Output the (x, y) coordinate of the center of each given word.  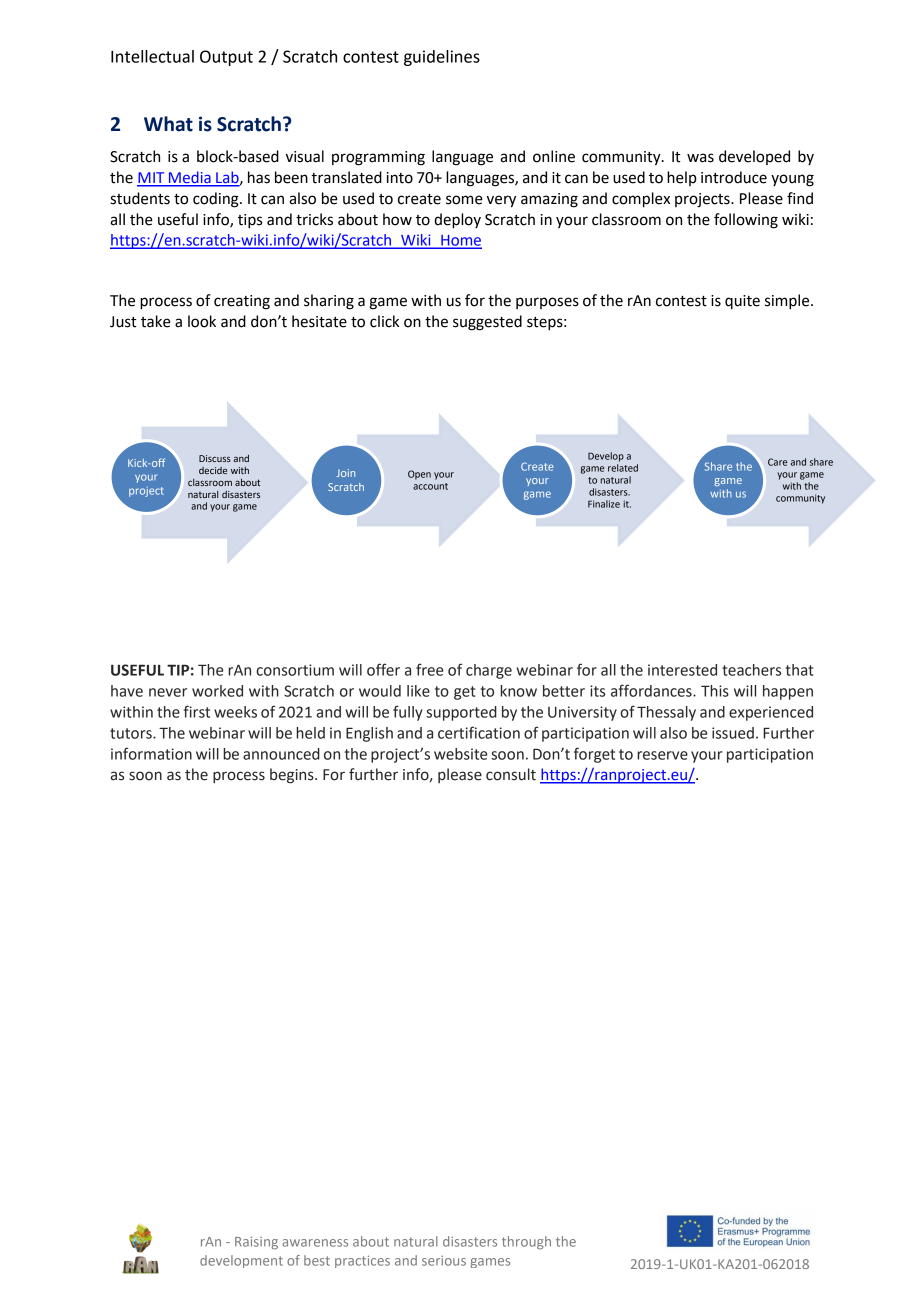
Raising (256, 1243)
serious (444, 1261)
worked (217, 691)
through (526, 1243)
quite (742, 302)
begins (293, 776)
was (700, 158)
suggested (487, 323)
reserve (662, 755)
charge (489, 671)
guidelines (442, 58)
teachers (751, 670)
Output (226, 58)
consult (511, 774)
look (202, 321)
